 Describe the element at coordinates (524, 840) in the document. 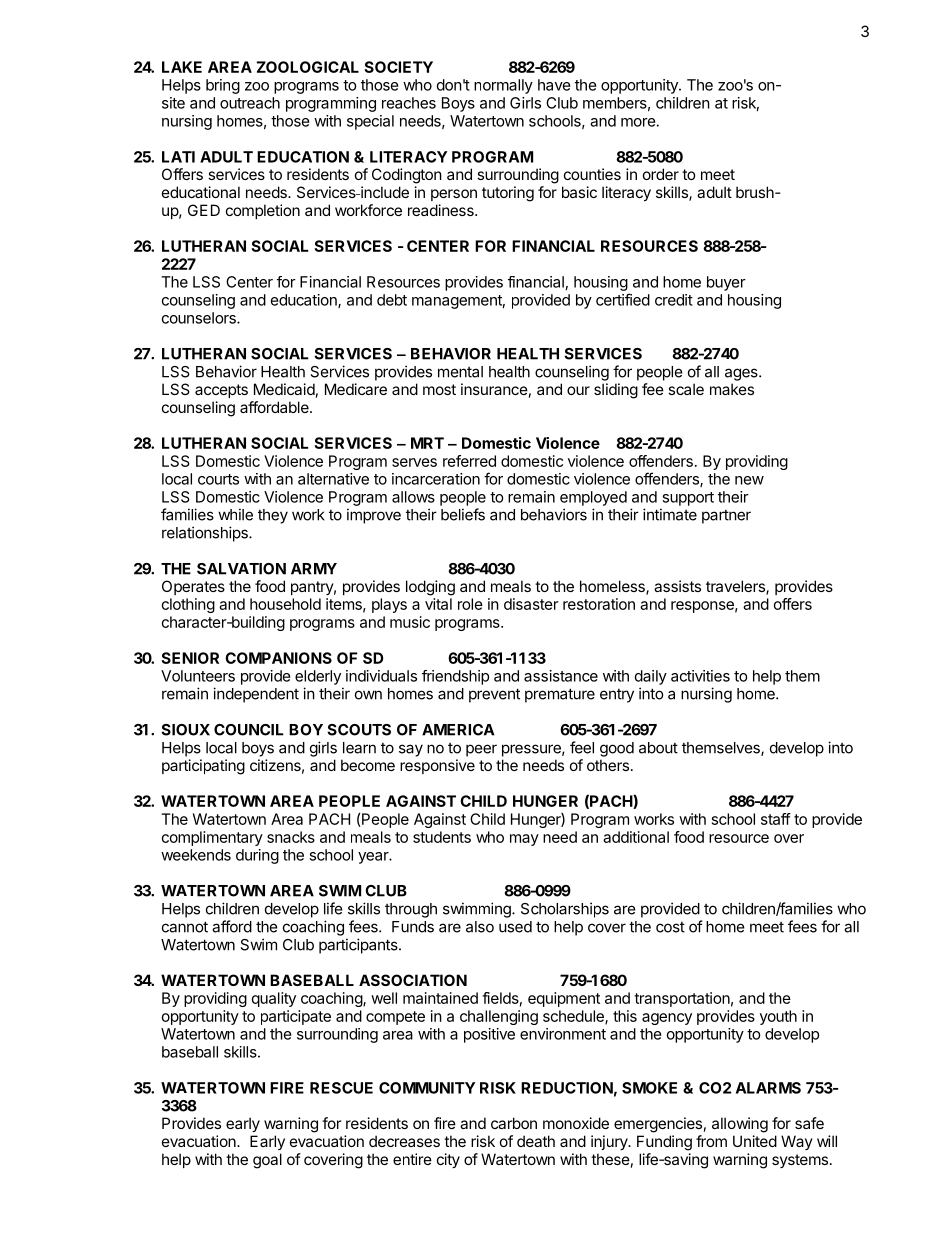

I see `may` at that location.
